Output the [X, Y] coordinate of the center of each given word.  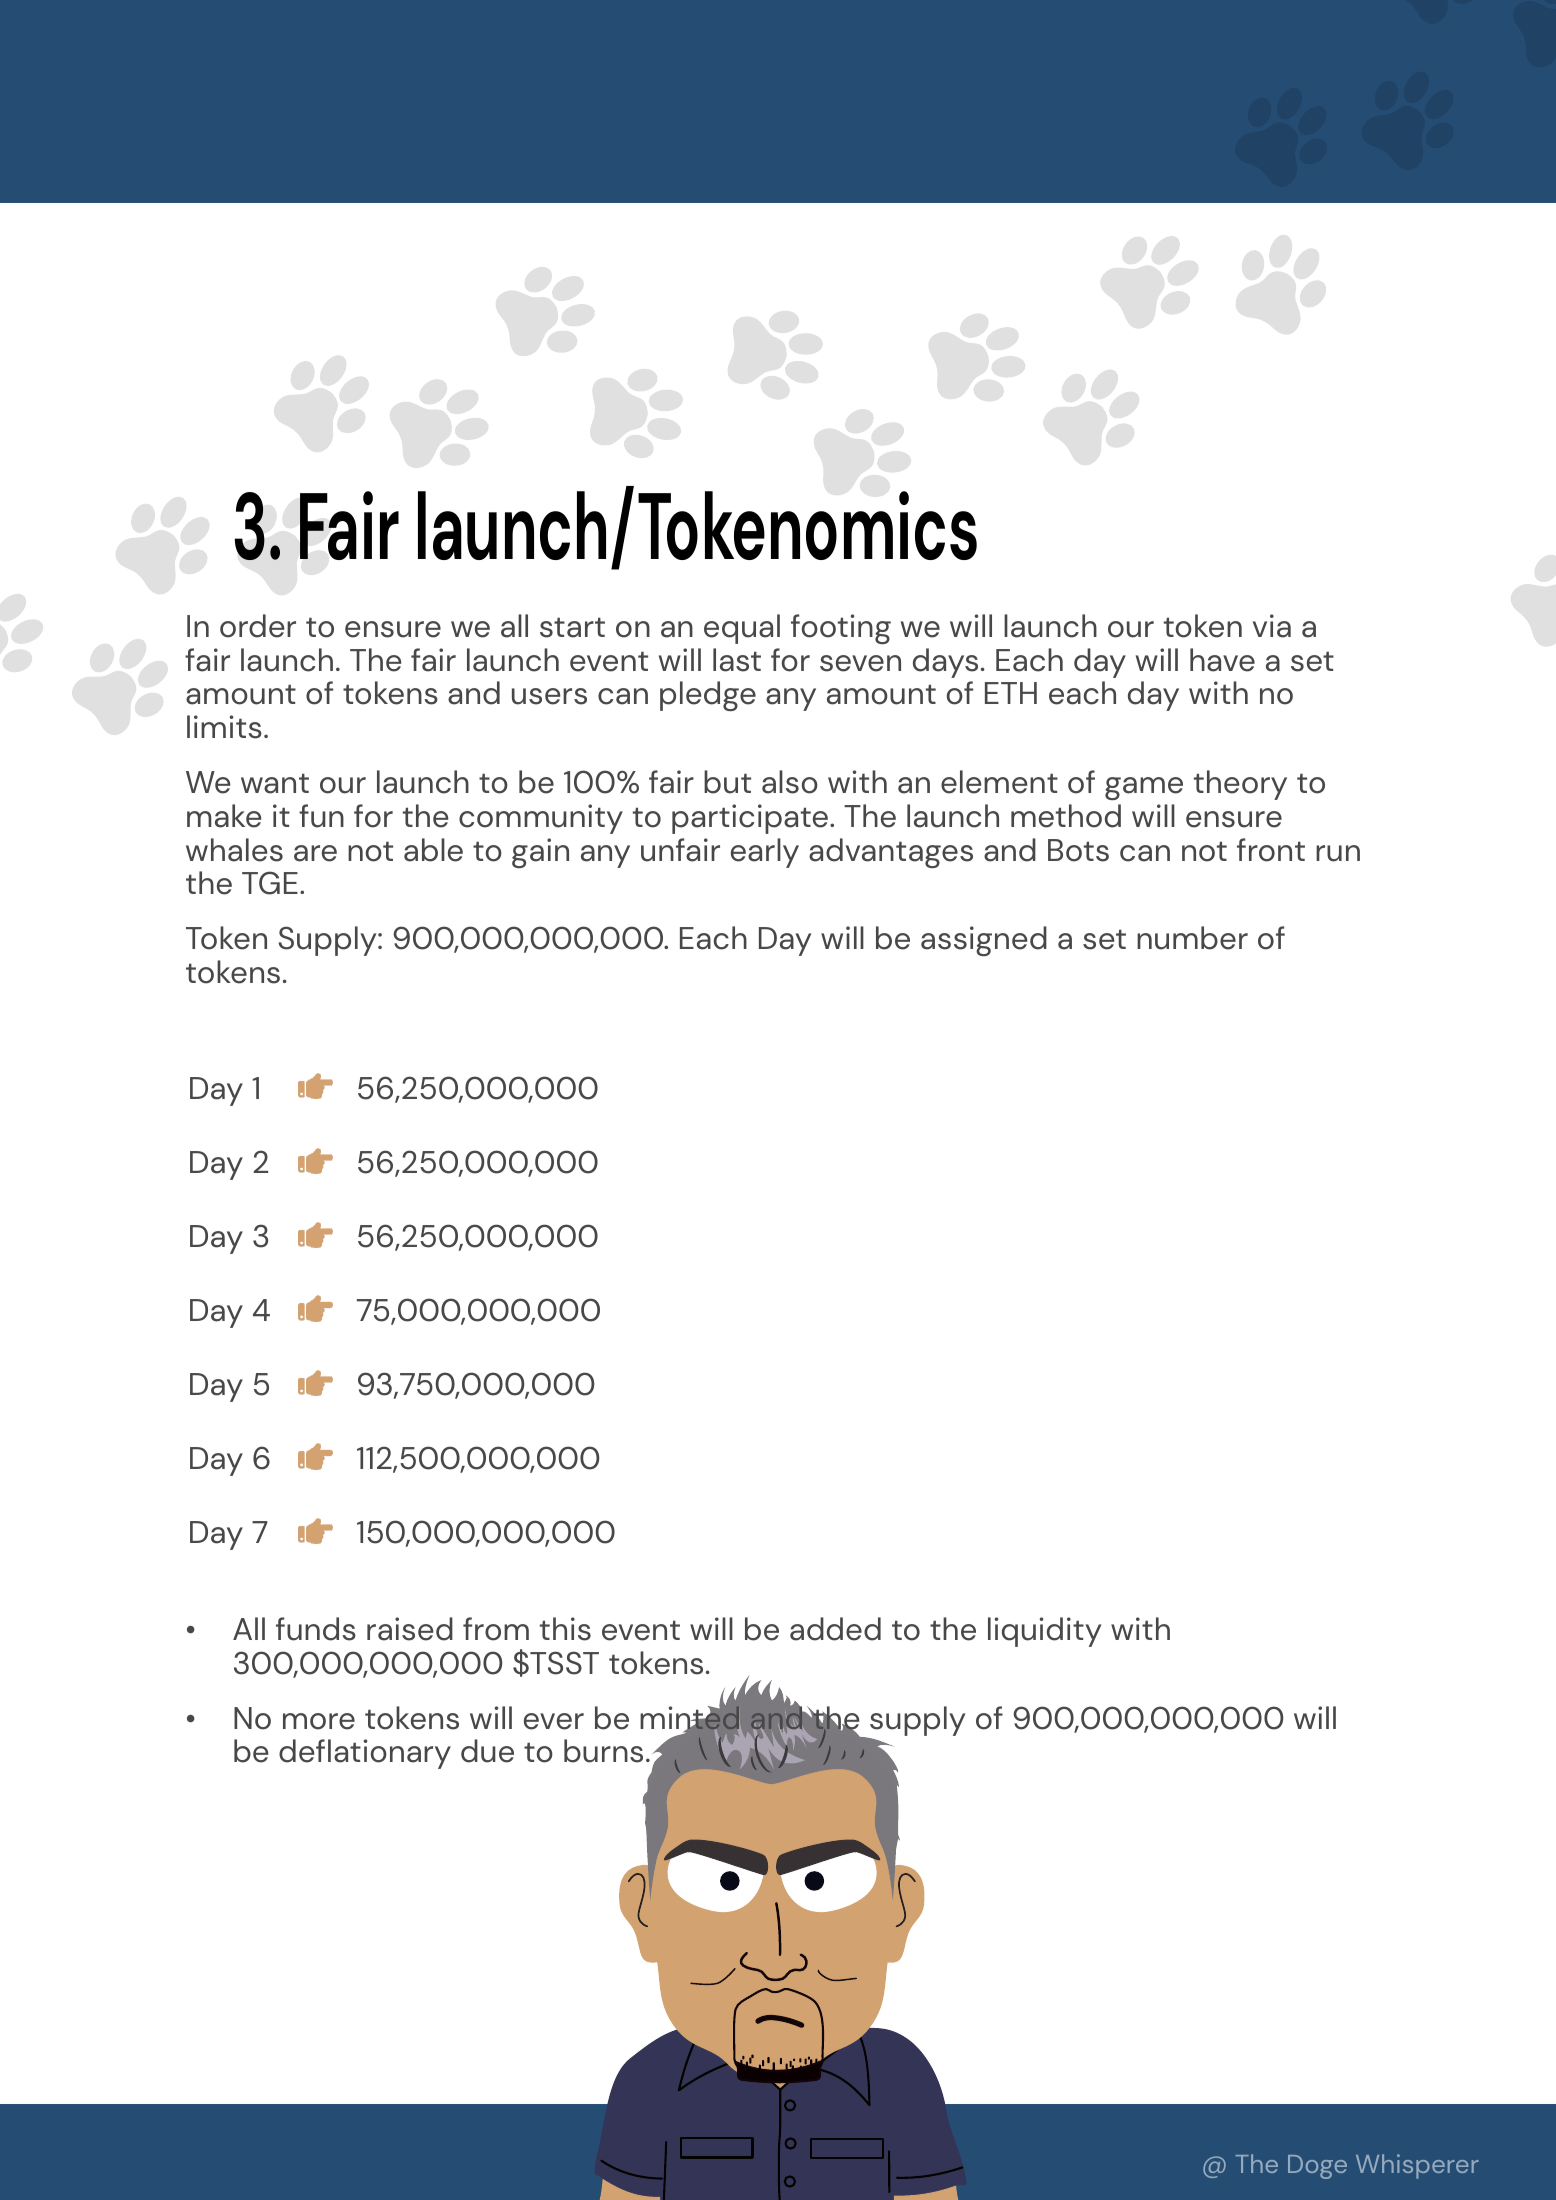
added [835, 1629]
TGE [270, 883]
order [258, 626]
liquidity [1044, 1632]
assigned [984, 941]
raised [410, 1629]
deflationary [365, 1754]
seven [860, 663]
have [1222, 660]
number [1192, 938]
